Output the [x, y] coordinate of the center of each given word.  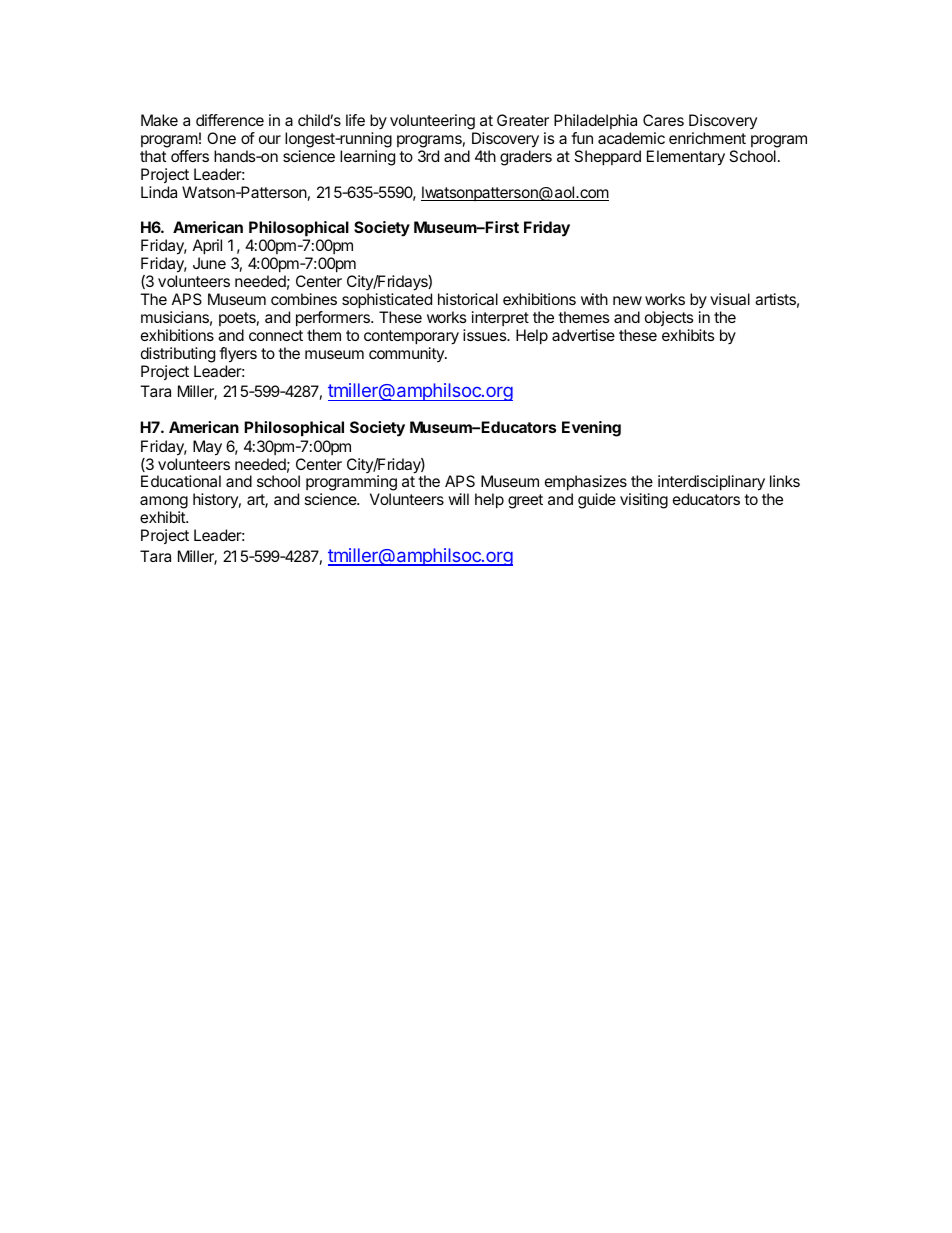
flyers [238, 355]
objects [669, 318]
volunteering [432, 122]
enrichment [707, 138]
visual [730, 299]
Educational [181, 481]
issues [486, 335]
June [209, 263]
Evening [591, 429]
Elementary [686, 158]
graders [526, 158]
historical [468, 299]
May [207, 448]
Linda [159, 192]
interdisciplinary [711, 484]
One [221, 138]
